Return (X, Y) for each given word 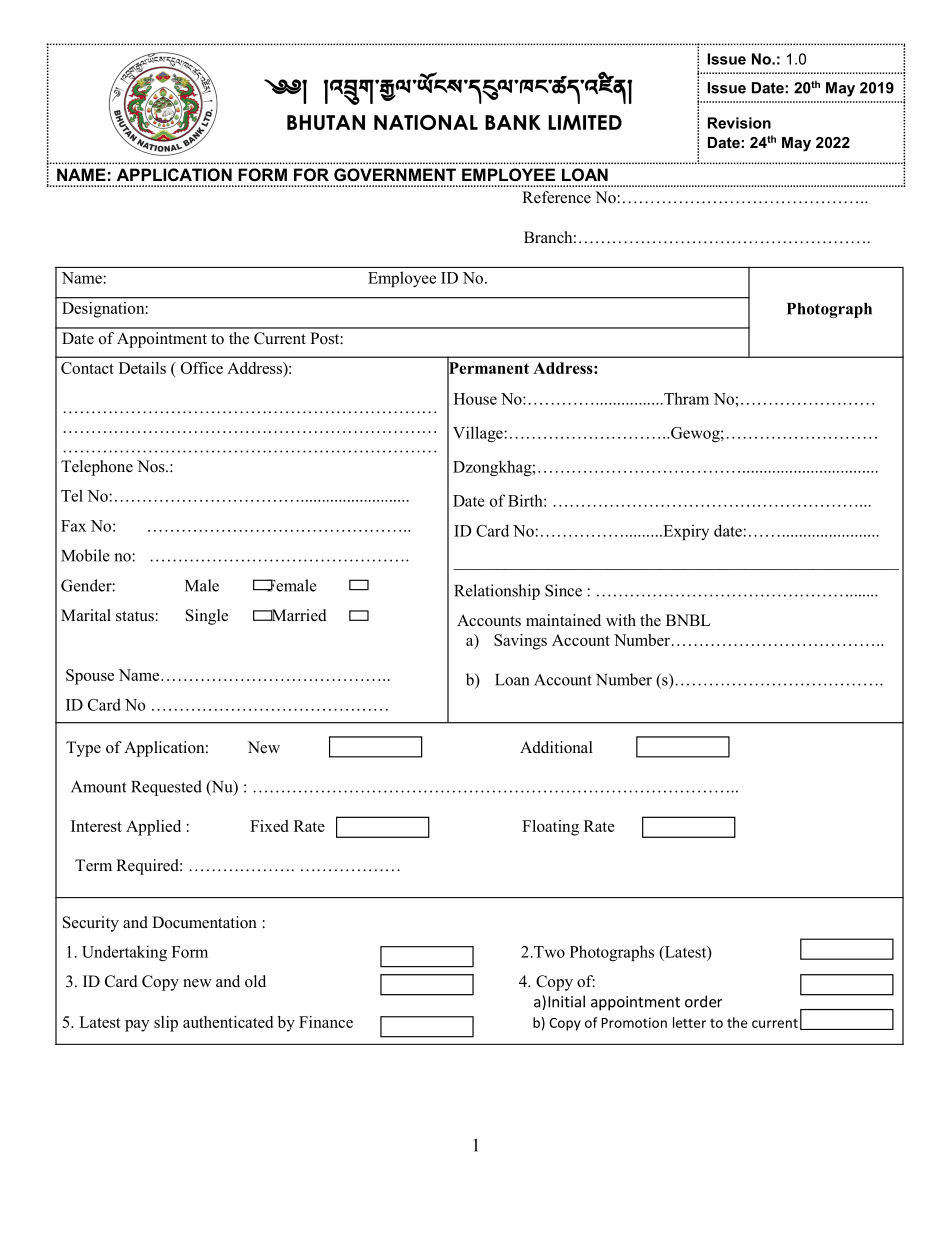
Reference (556, 197)
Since (563, 590)
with (621, 620)
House (475, 399)
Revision (739, 123)
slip (166, 1024)
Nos (152, 466)
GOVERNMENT (395, 174)
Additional (556, 747)
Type (83, 749)
